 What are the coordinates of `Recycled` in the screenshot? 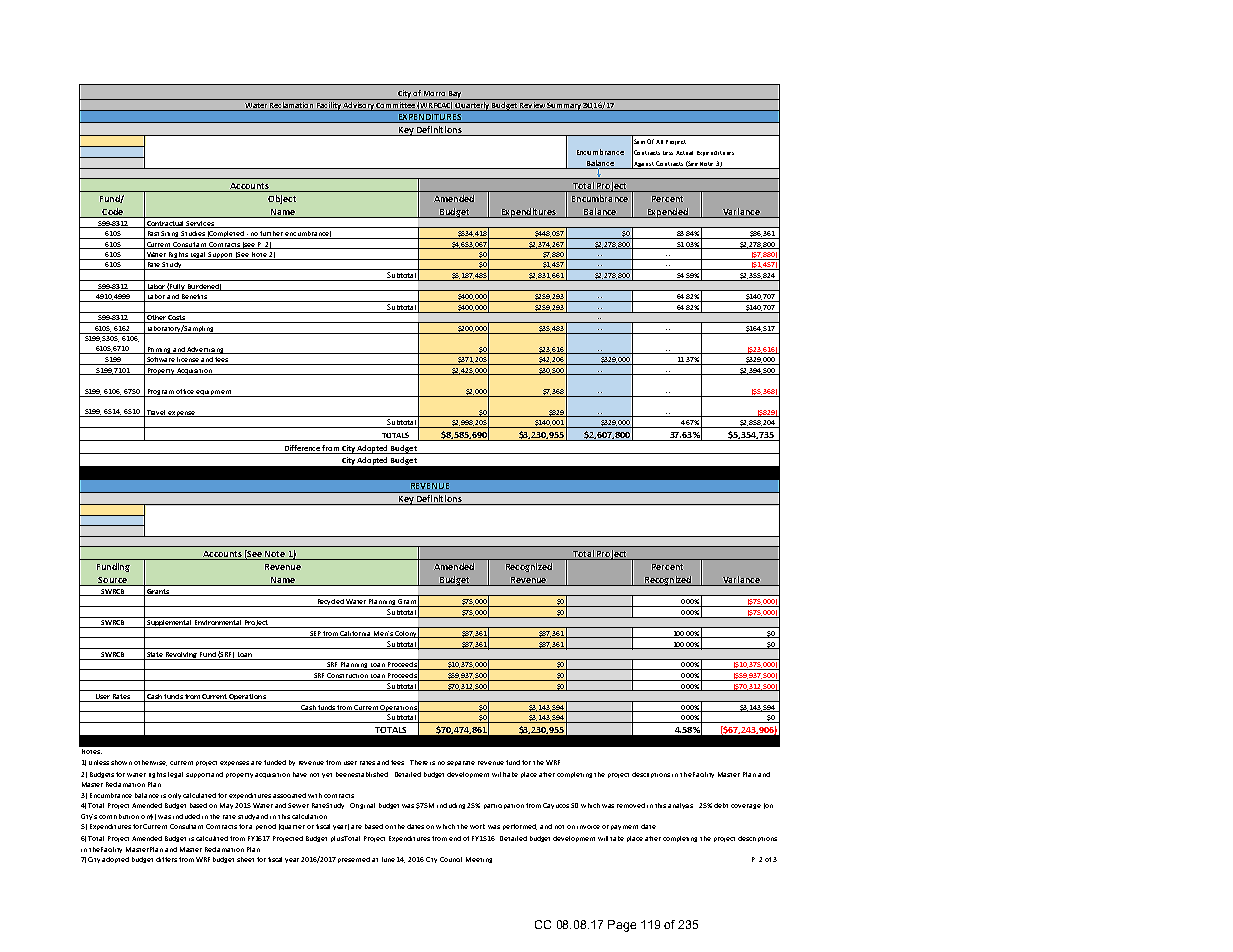 It's located at (330, 603).
